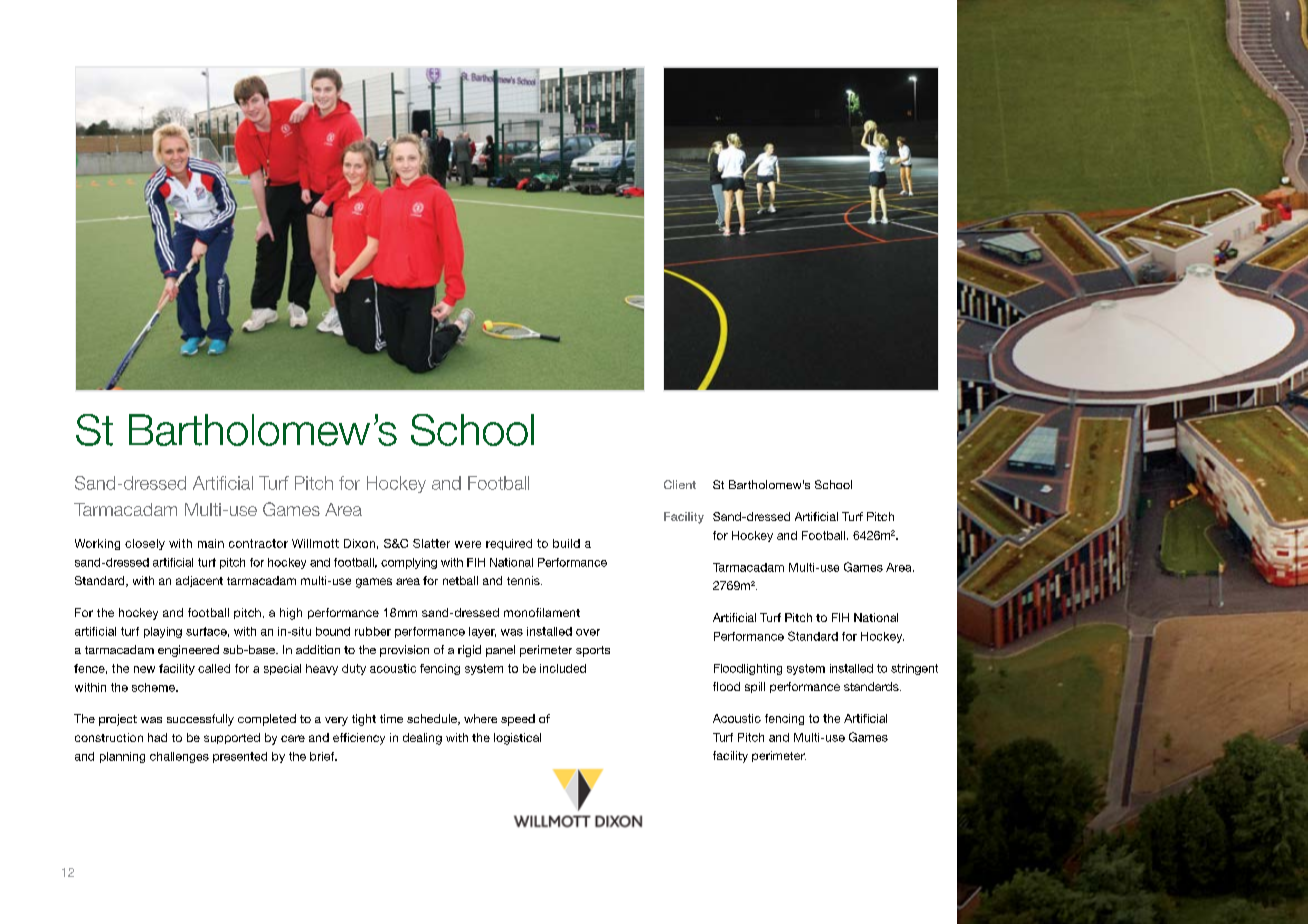  Describe the element at coordinates (542, 612) in the page. I see `monofilament` at that location.
